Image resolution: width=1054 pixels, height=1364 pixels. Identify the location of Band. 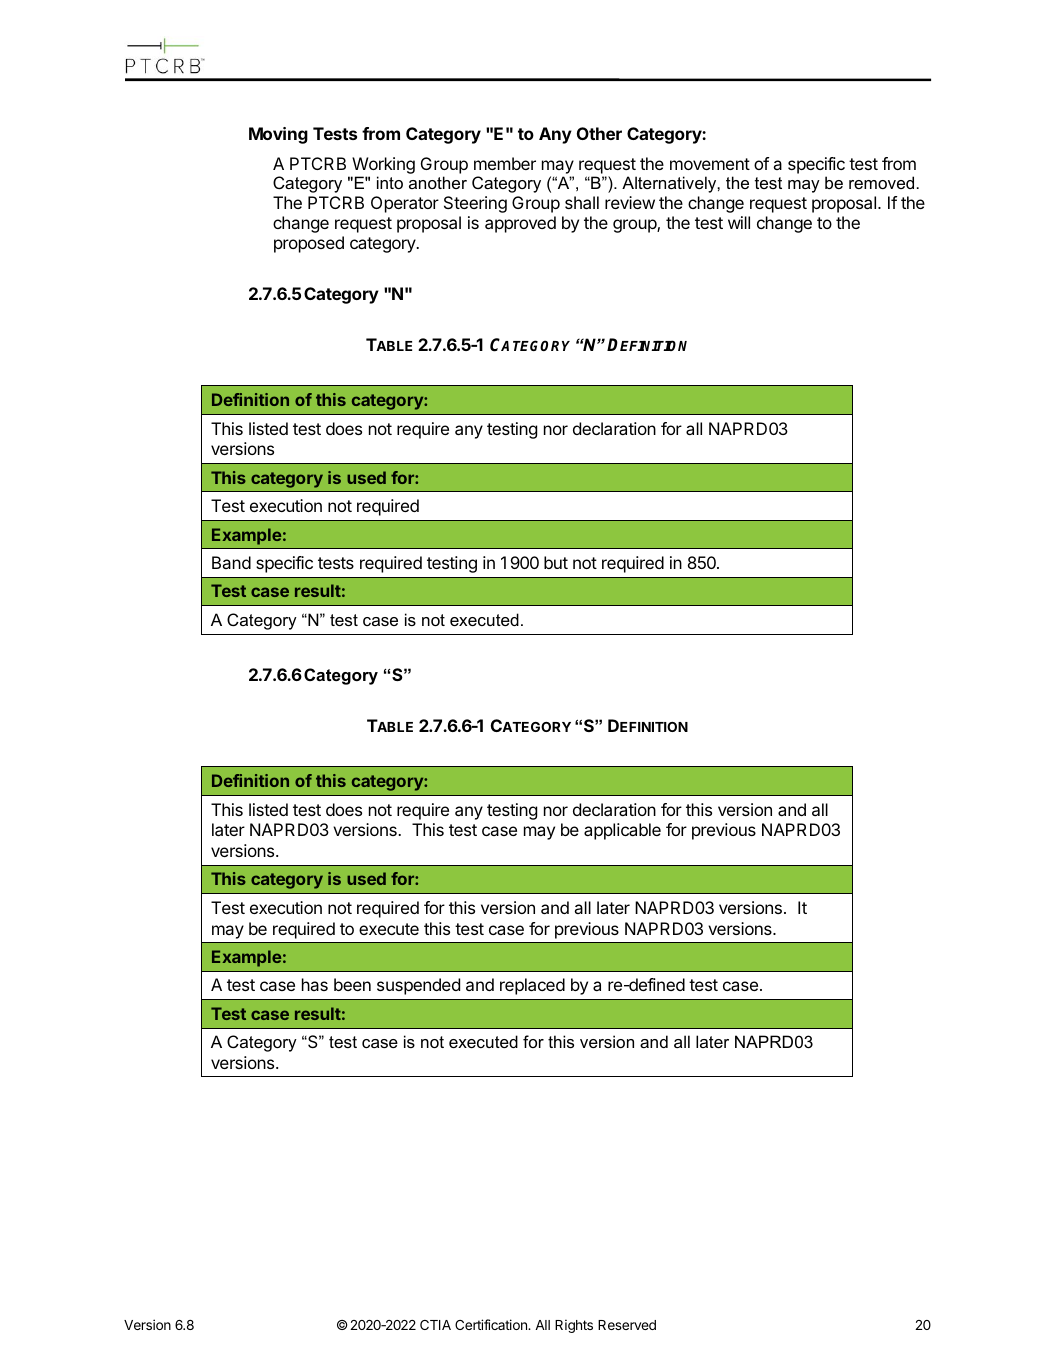
(231, 562).
